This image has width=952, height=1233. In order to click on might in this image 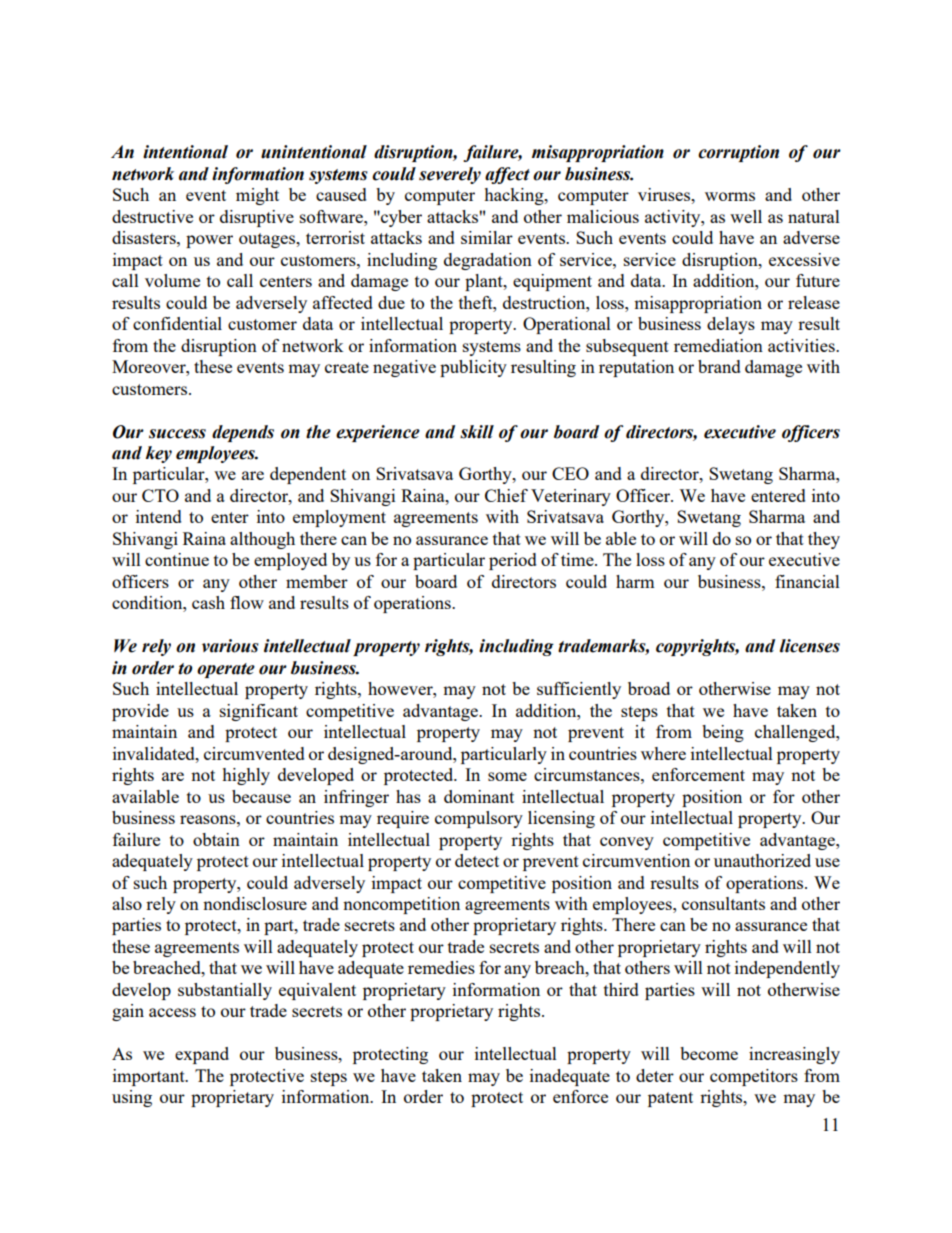, I will do `click(257, 196)`.
